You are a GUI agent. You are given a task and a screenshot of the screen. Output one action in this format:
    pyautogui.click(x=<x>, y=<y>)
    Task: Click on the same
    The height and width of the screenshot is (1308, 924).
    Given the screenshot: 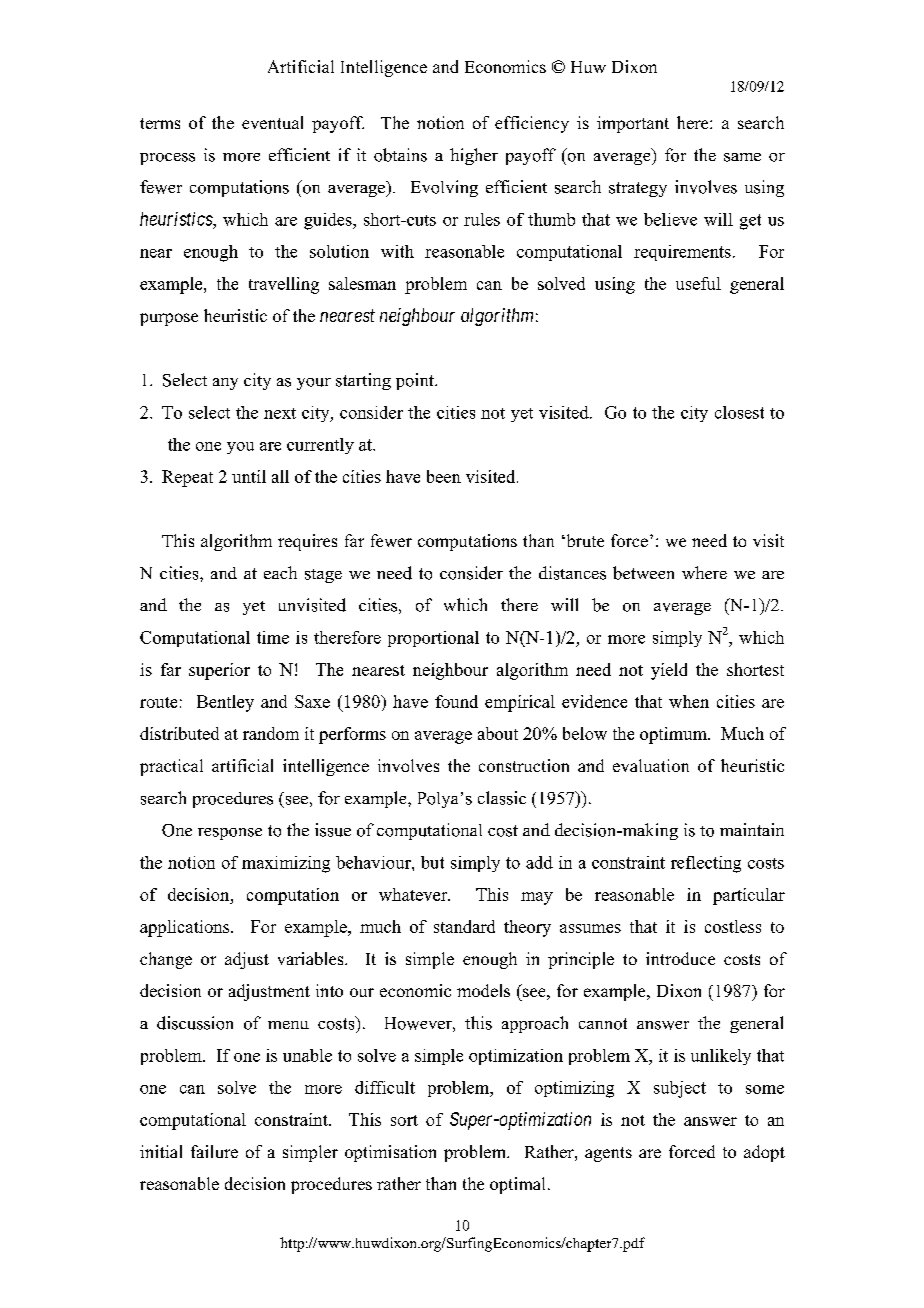 What is the action you would take?
    pyautogui.click(x=742, y=157)
